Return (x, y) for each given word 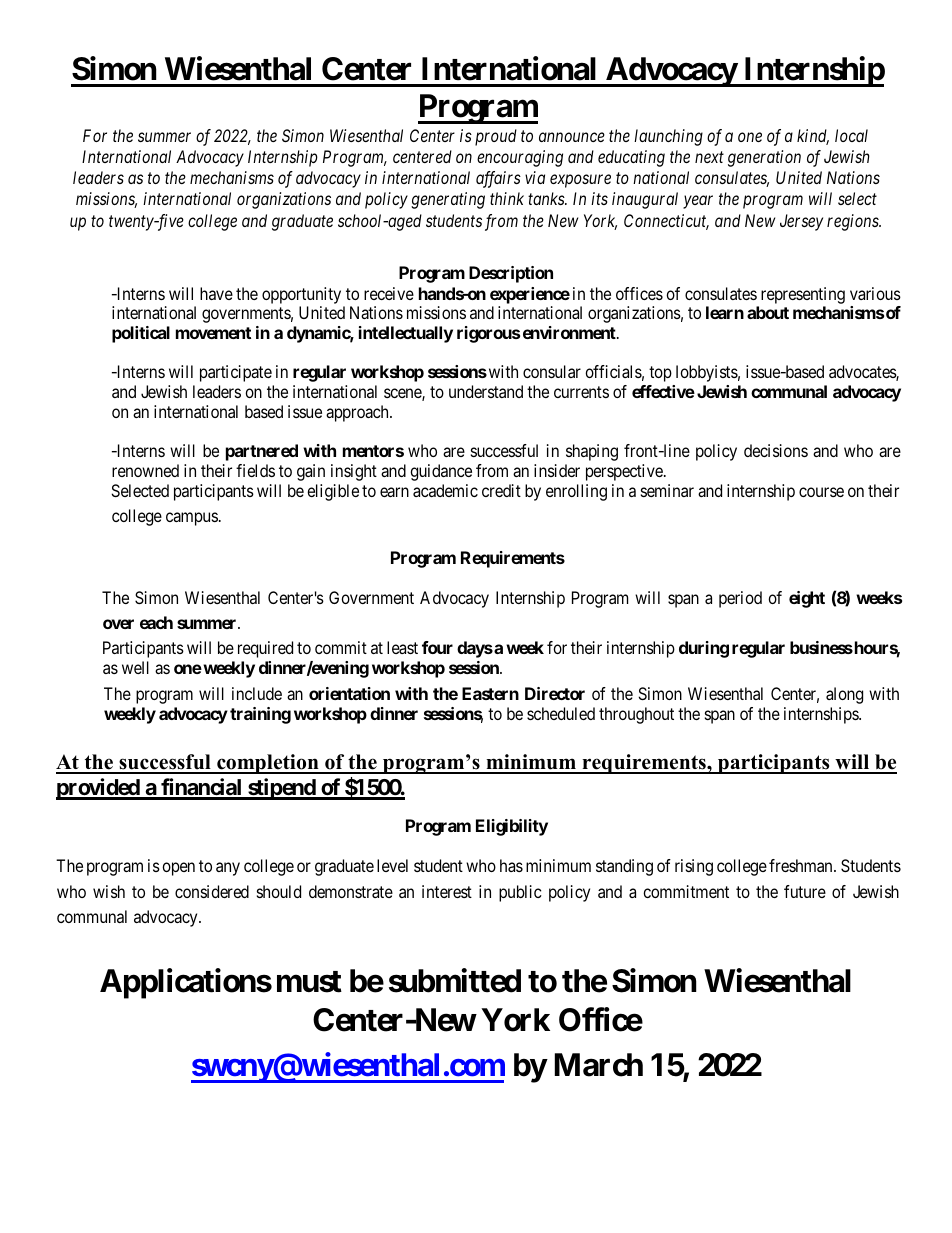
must (309, 982)
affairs (498, 179)
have (216, 293)
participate (236, 373)
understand (486, 391)
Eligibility (512, 827)
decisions (776, 450)
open (178, 869)
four (437, 647)
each (156, 622)
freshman (802, 865)
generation (764, 158)
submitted (455, 981)
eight (807, 599)
